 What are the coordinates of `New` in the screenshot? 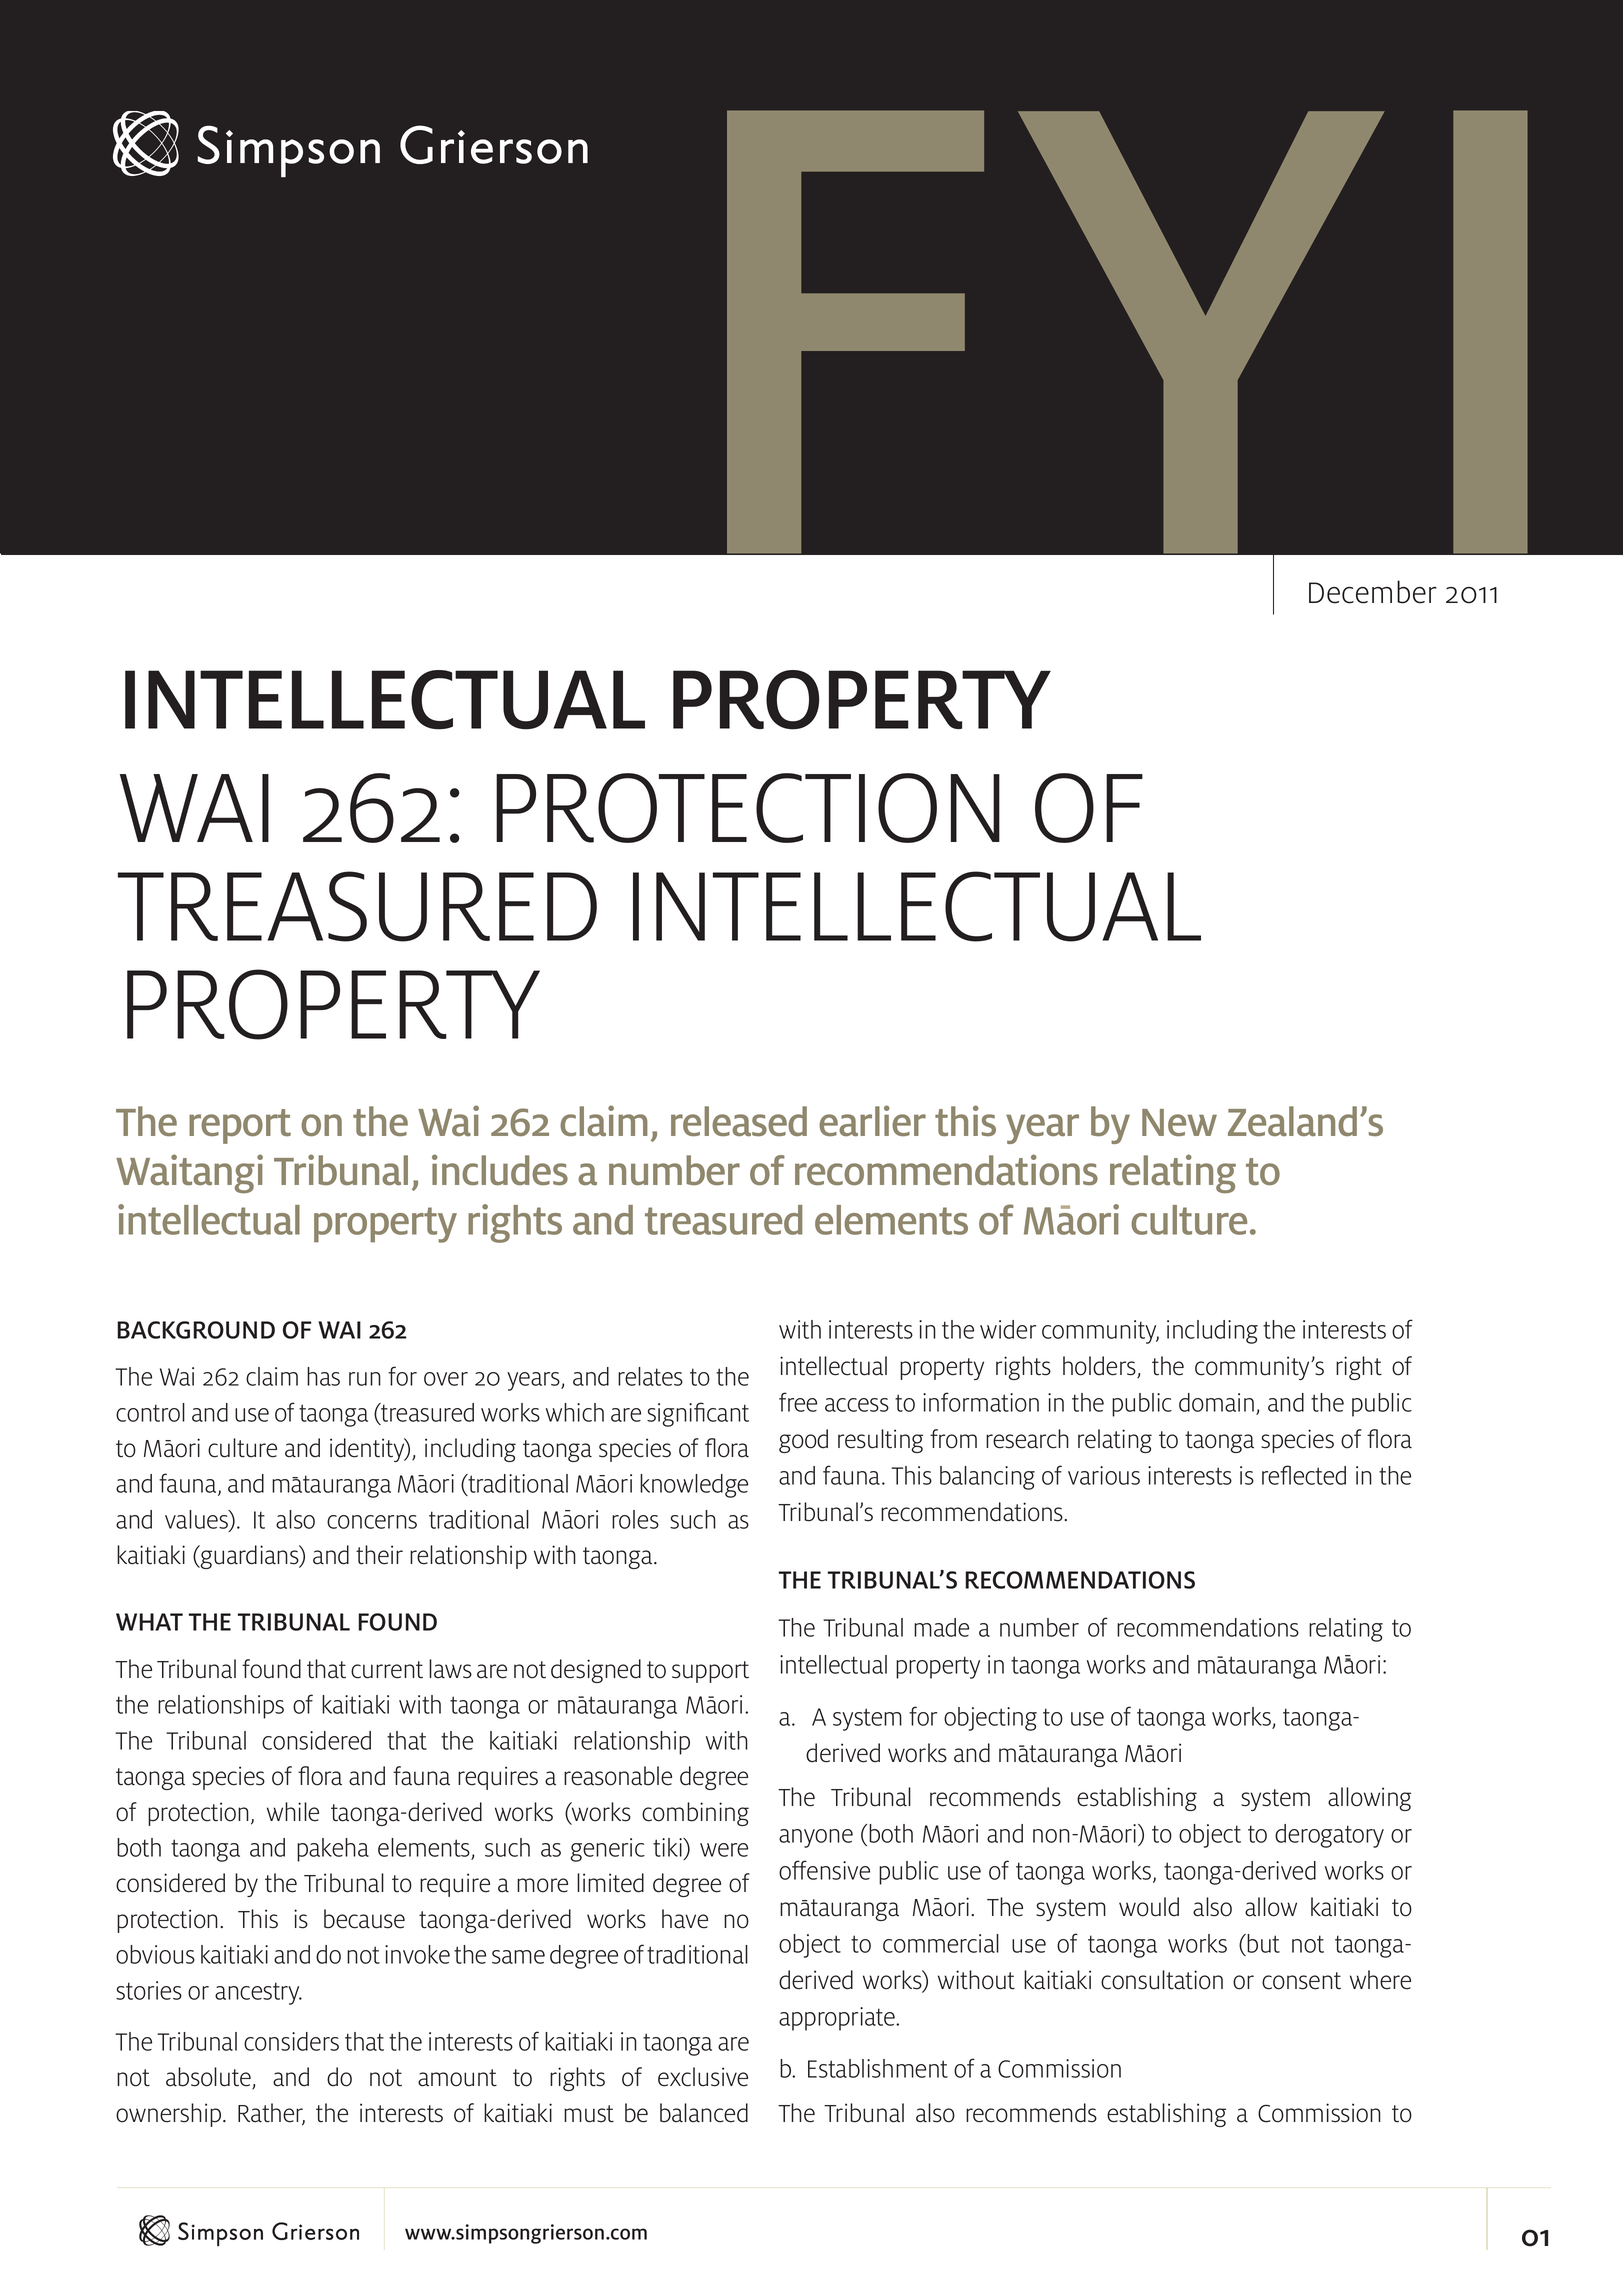 It's located at (1179, 1122).
